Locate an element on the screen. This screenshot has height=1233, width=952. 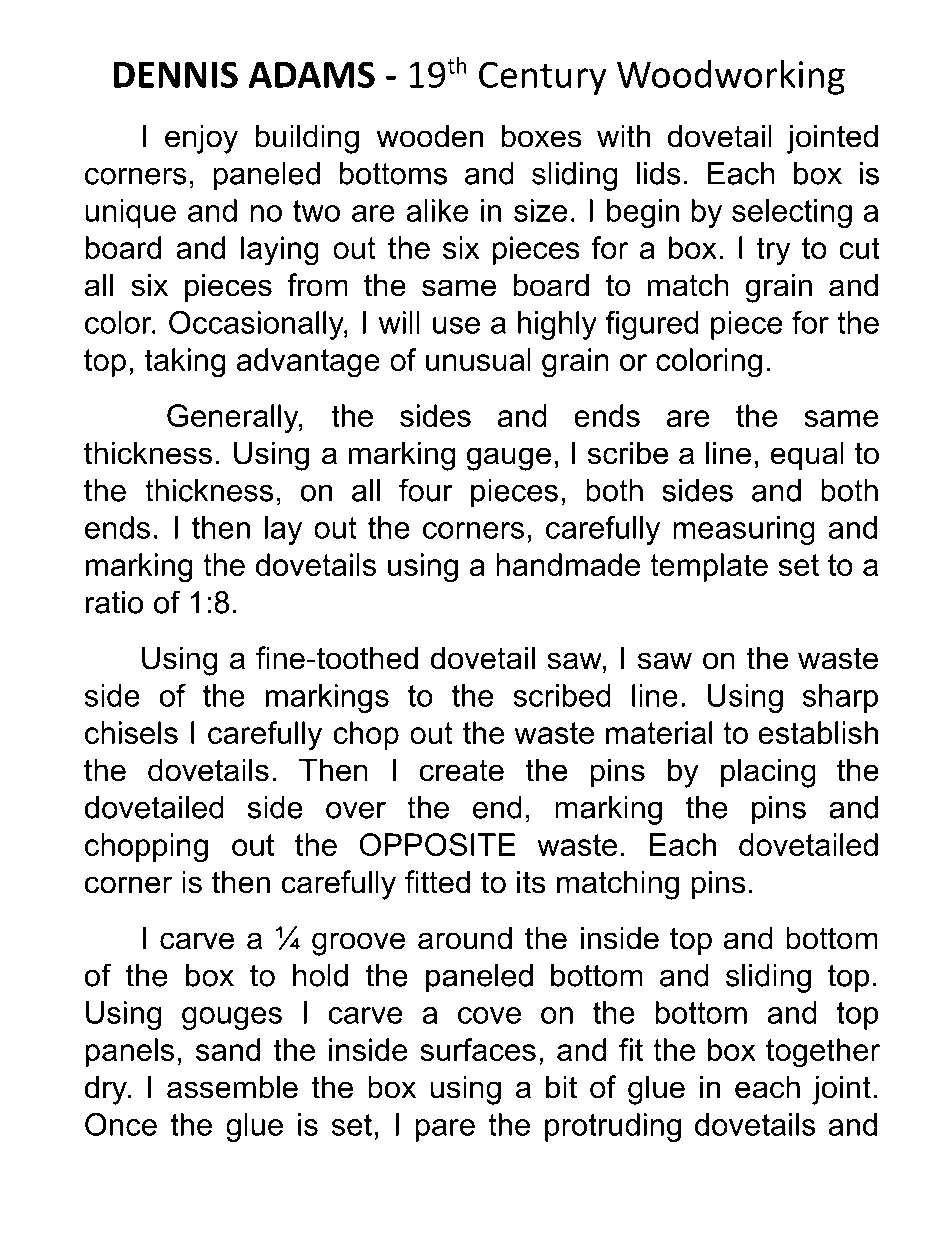
wooden is located at coordinates (429, 136).
